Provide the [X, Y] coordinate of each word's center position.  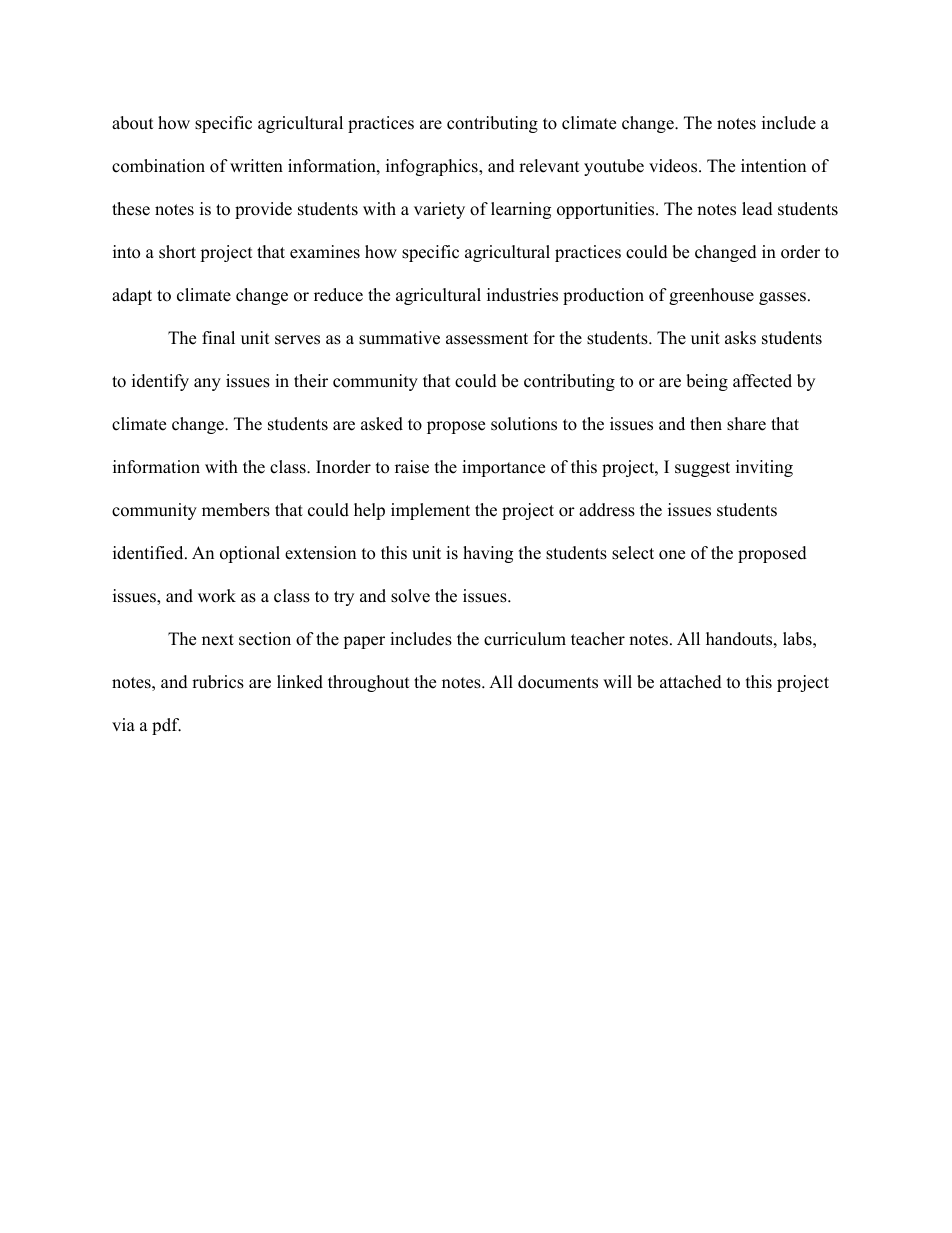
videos [673, 166]
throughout [369, 683]
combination [158, 166]
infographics [433, 167]
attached [691, 682]
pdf [166, 726]
